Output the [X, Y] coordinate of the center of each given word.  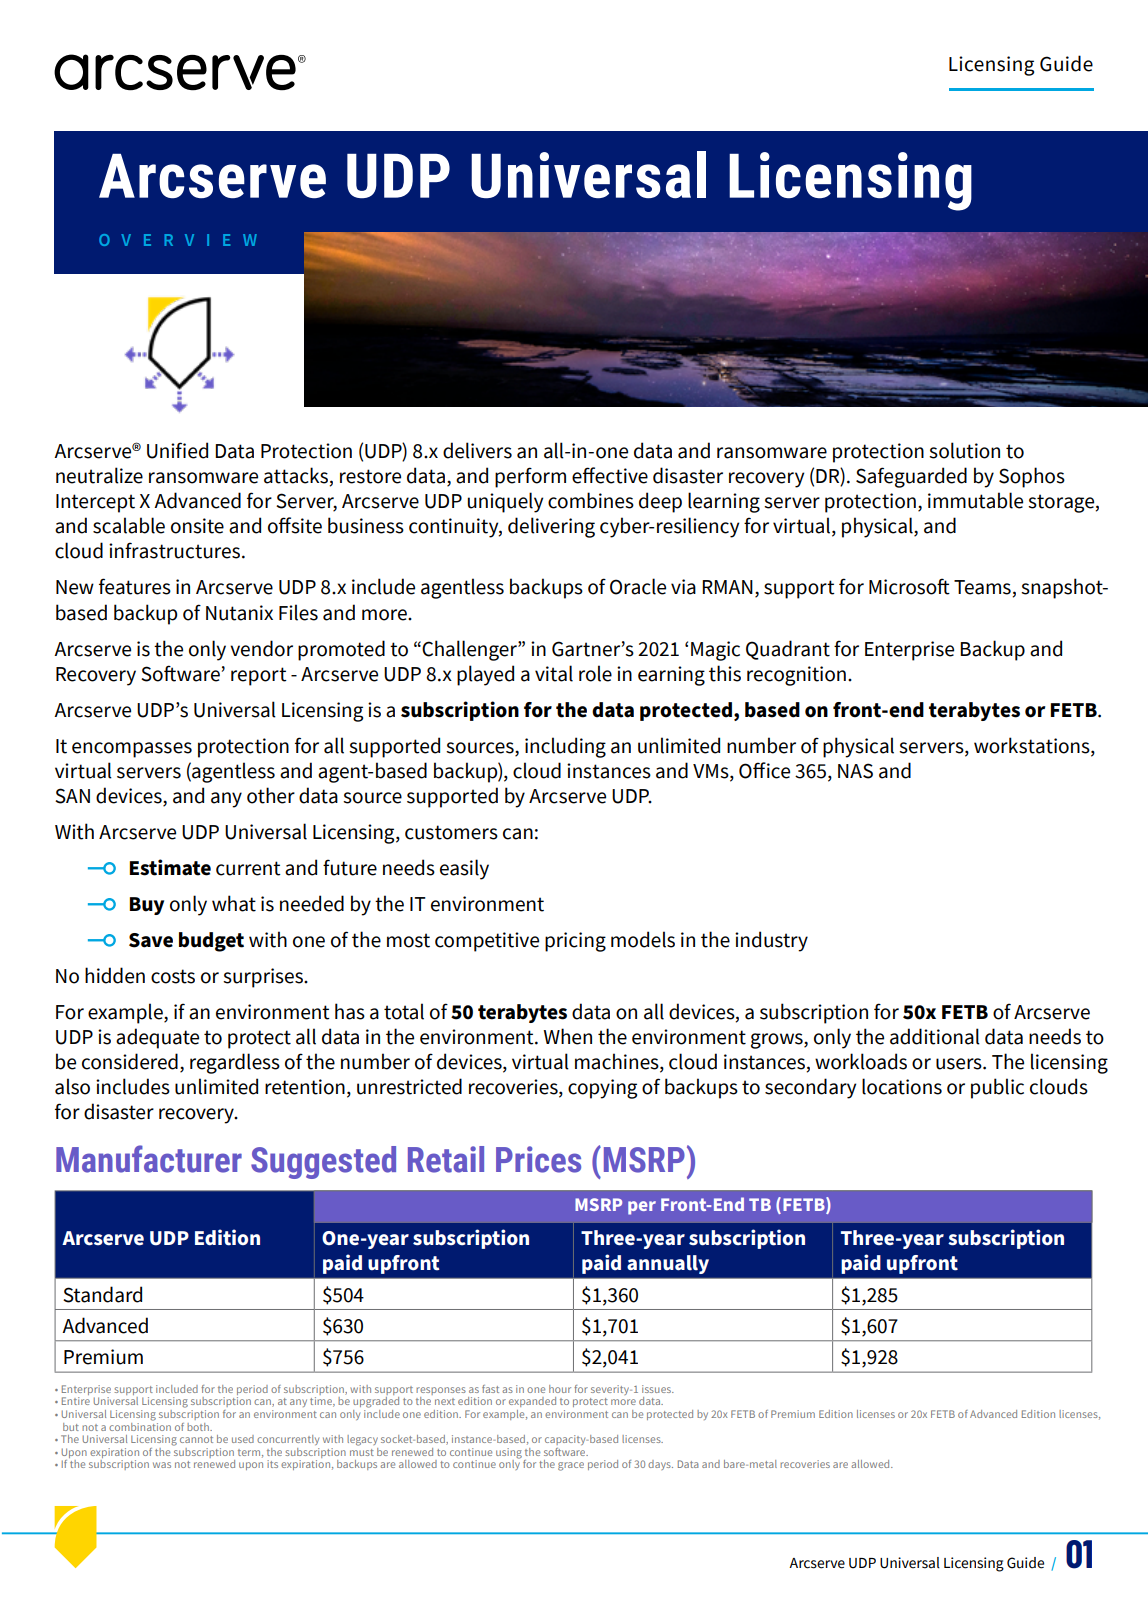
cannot [196, 1439]
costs [173, 976]
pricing [575, 942]
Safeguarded [911, 477]
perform [530, 477]
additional [935, 1036]
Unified [177, 450]
